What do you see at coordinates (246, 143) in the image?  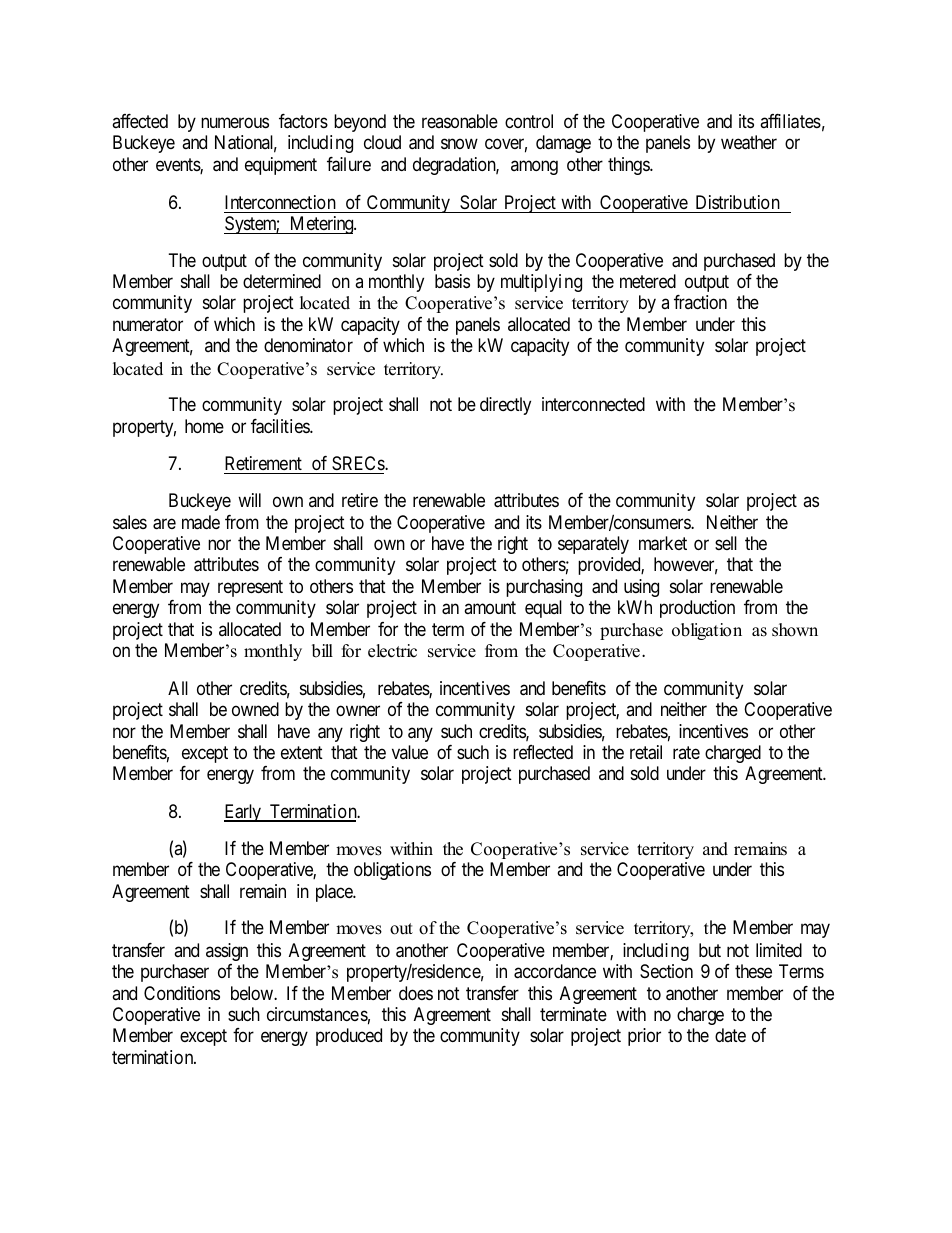 I see `National` at bounding box center [246, 143].
